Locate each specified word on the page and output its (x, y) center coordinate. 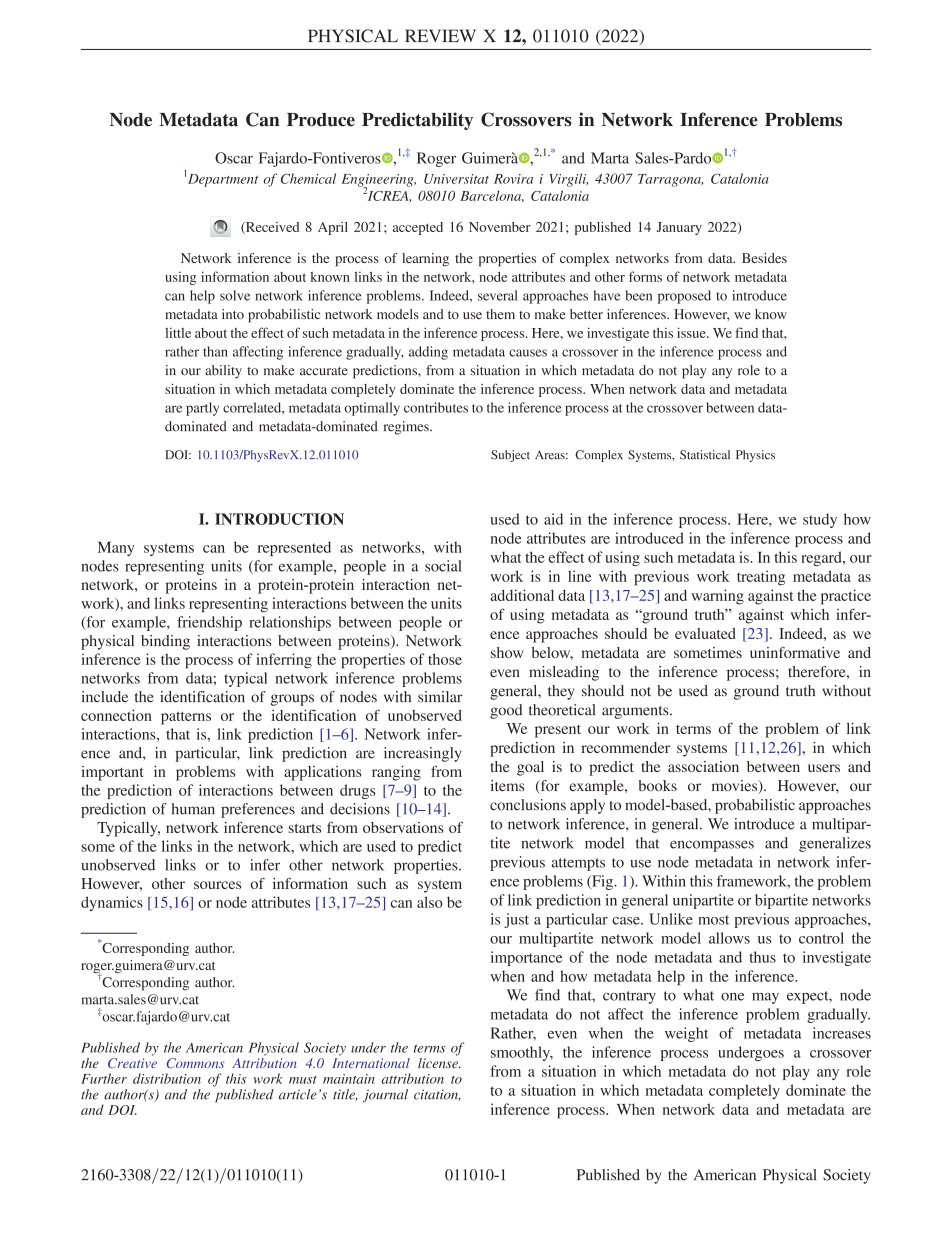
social (443, 566)
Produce (321, 120)
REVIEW (440, 35)
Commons (195, 1063)
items (508, 785)
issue (692, 332)
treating (761, 578)
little (178, 333)
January (679, 228)
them (500, 314)
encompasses (712, 846)
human (193, 809)
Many (116, 548)
